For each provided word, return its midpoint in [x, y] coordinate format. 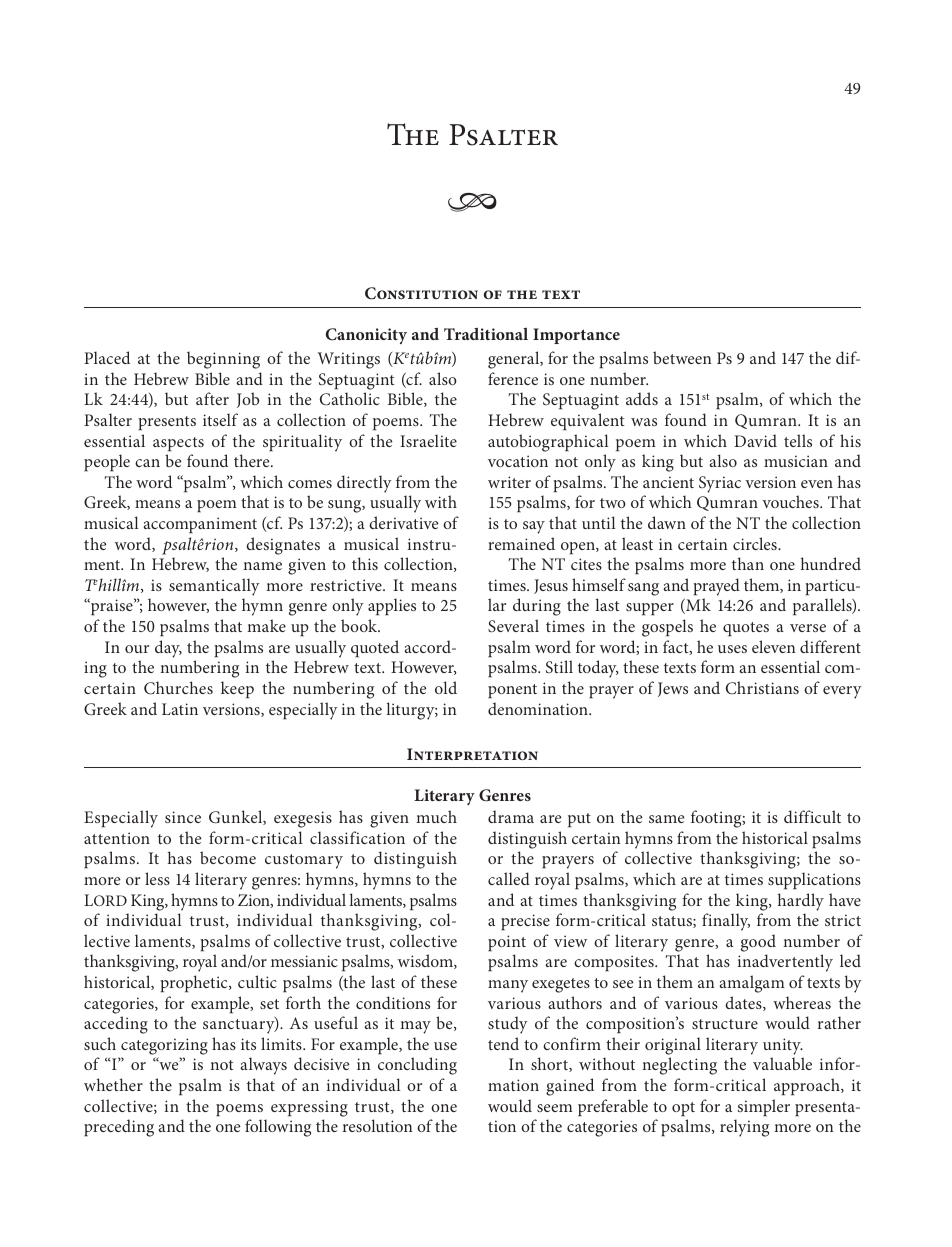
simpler [764, 1107]
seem [555, 1108]
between [682, 357]
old [446, 687]
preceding [119, 1128]
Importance [576, 336]
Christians [762, 688]
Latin [180, 709]
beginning [223, 360]
